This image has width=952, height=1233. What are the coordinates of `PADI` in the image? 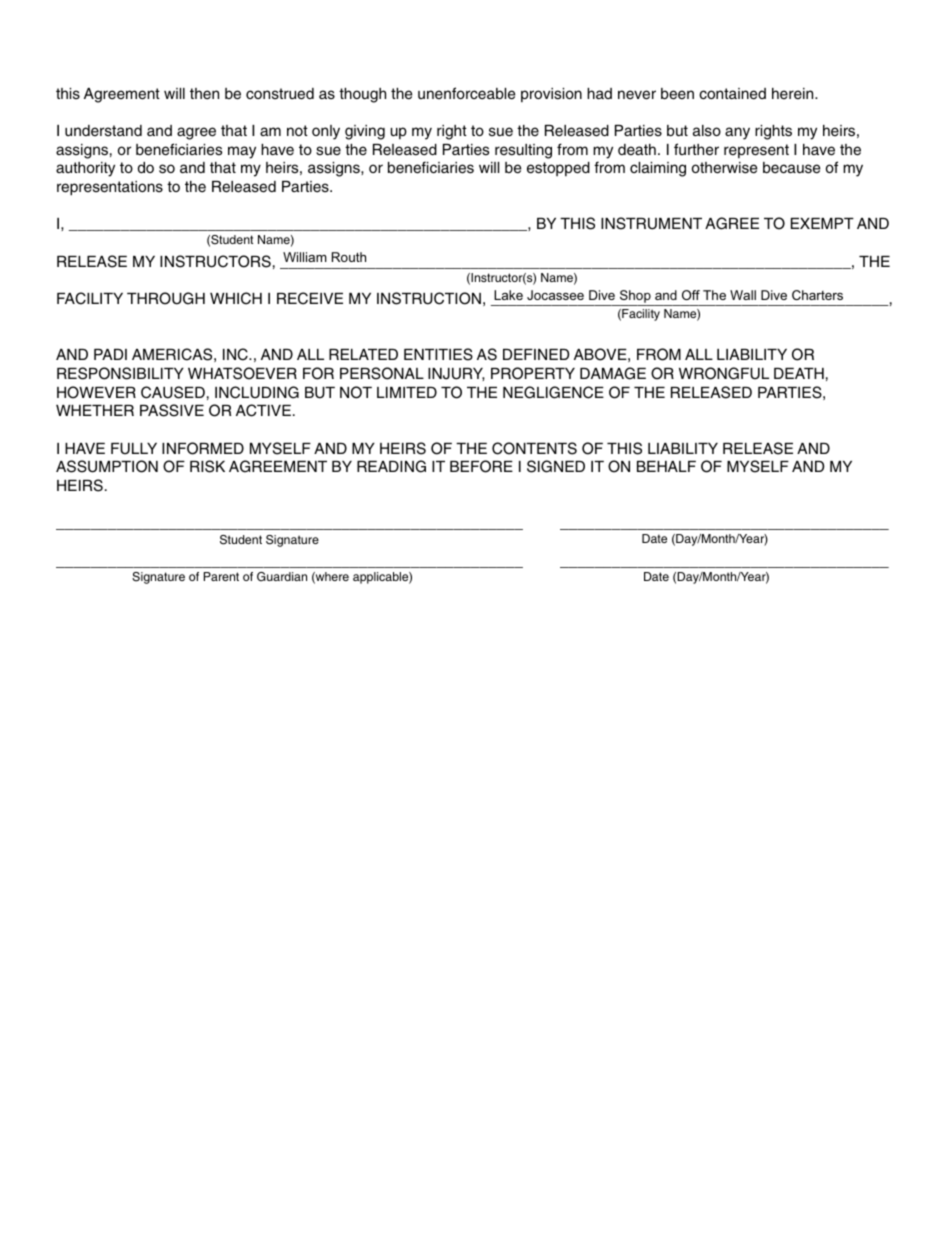 It's located at (110, 354).
